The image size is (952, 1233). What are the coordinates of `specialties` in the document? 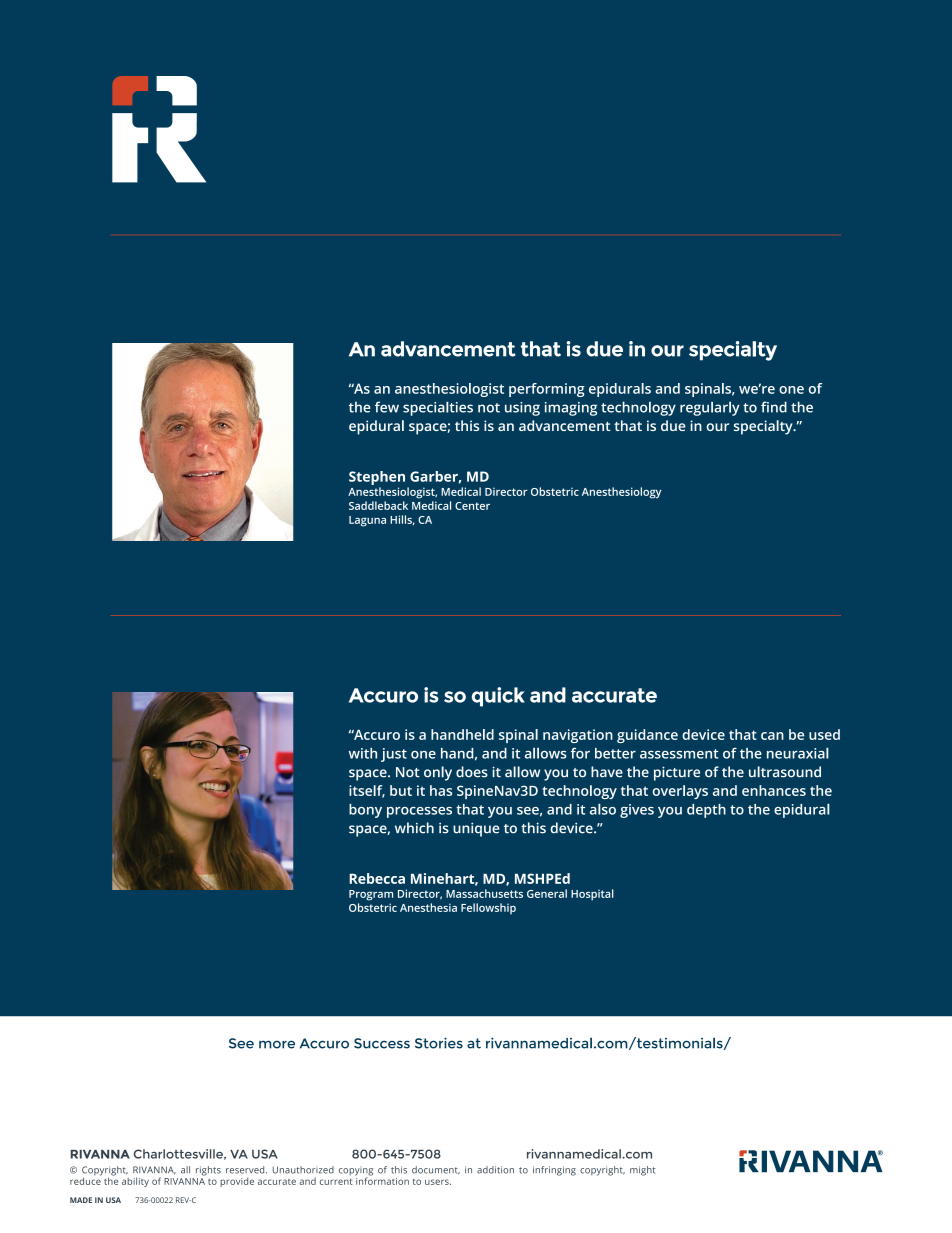 It's located at (438, 408).
